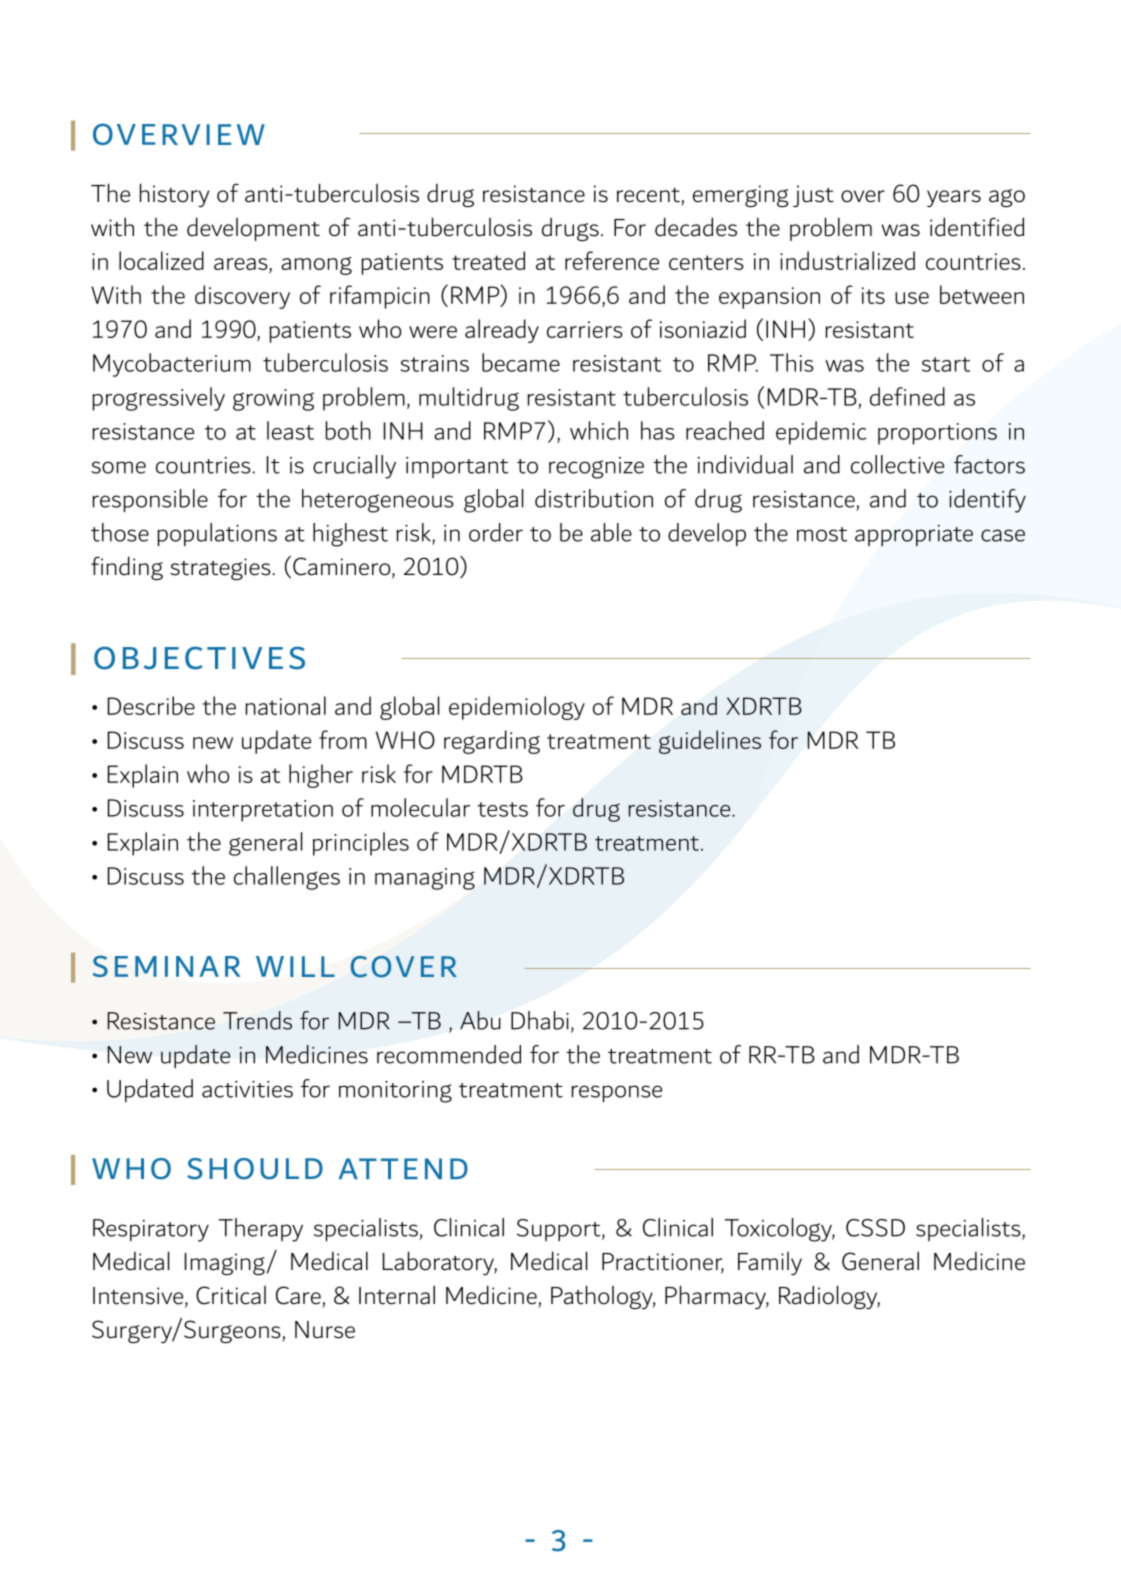  I want to click on reference, so click(612, 260).
